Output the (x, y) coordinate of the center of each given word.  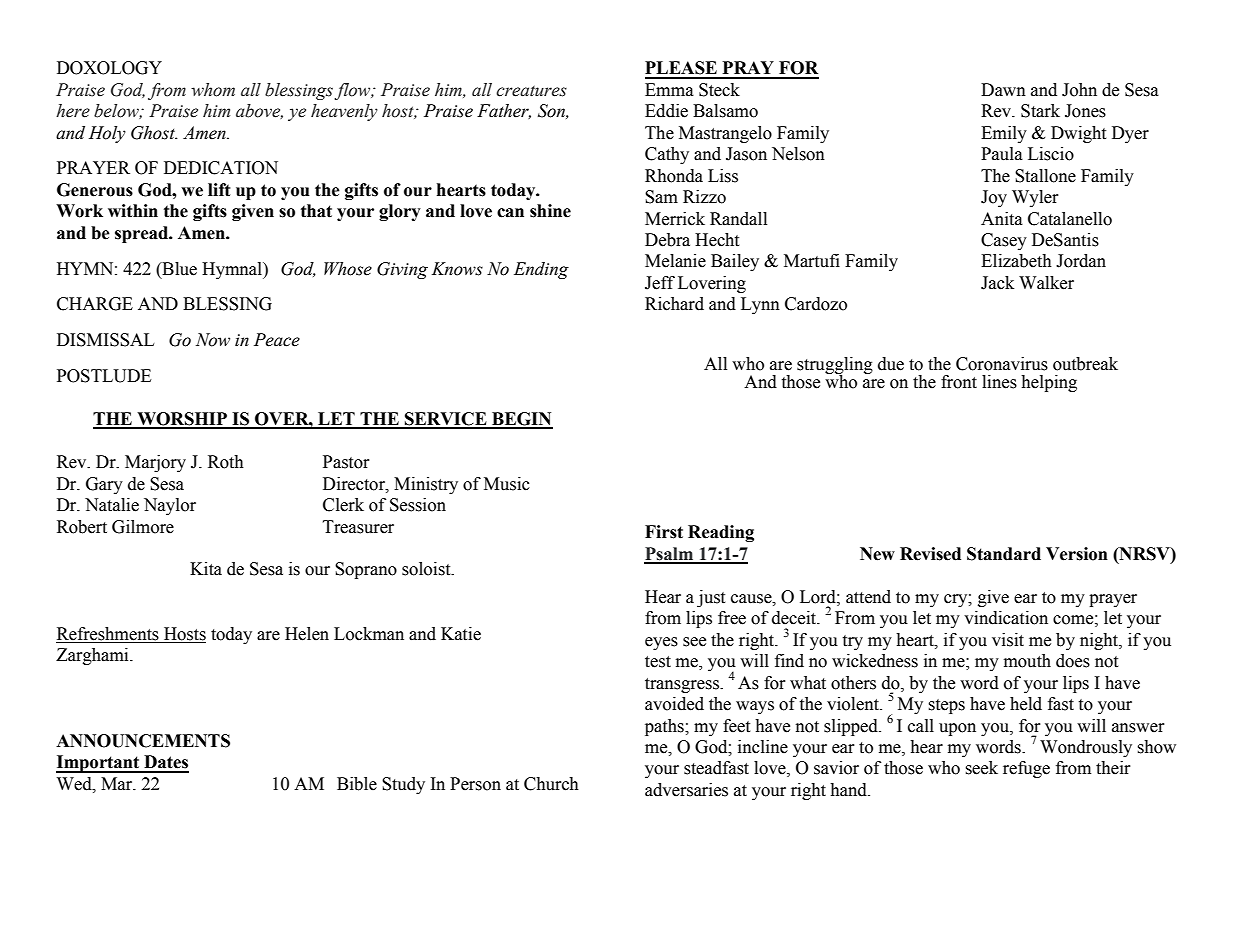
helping (1049, 383)
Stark (1040, 111)
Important (99, 764)
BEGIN (521, 420)
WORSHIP (182, 420)
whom (213, 90)
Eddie (666, 111)
